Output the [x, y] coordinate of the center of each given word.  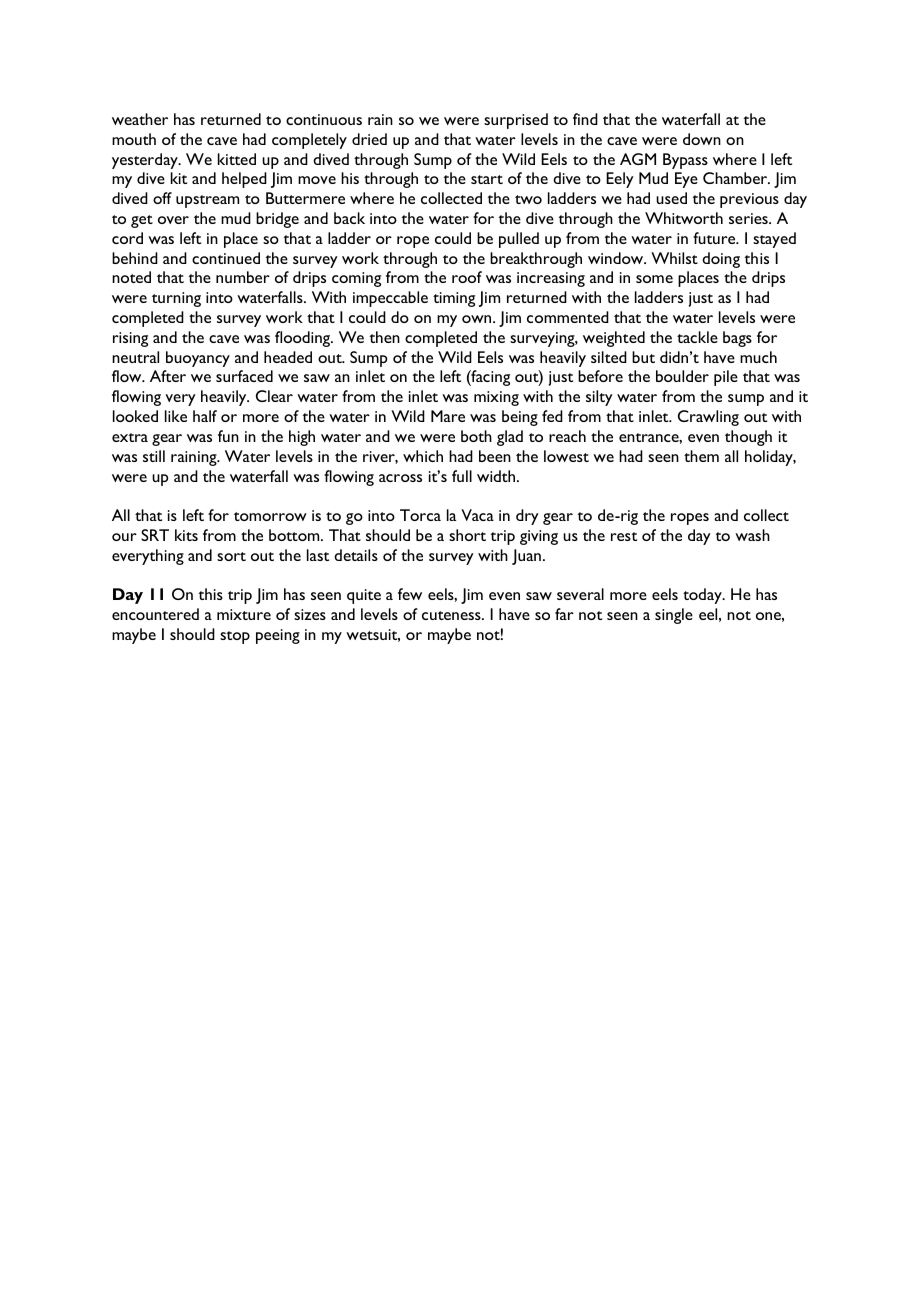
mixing [496, 398]
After [168, 376]
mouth [134, 139]
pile [726, 378]
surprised [516, 121]
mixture [244, 614]
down [702, 139]
